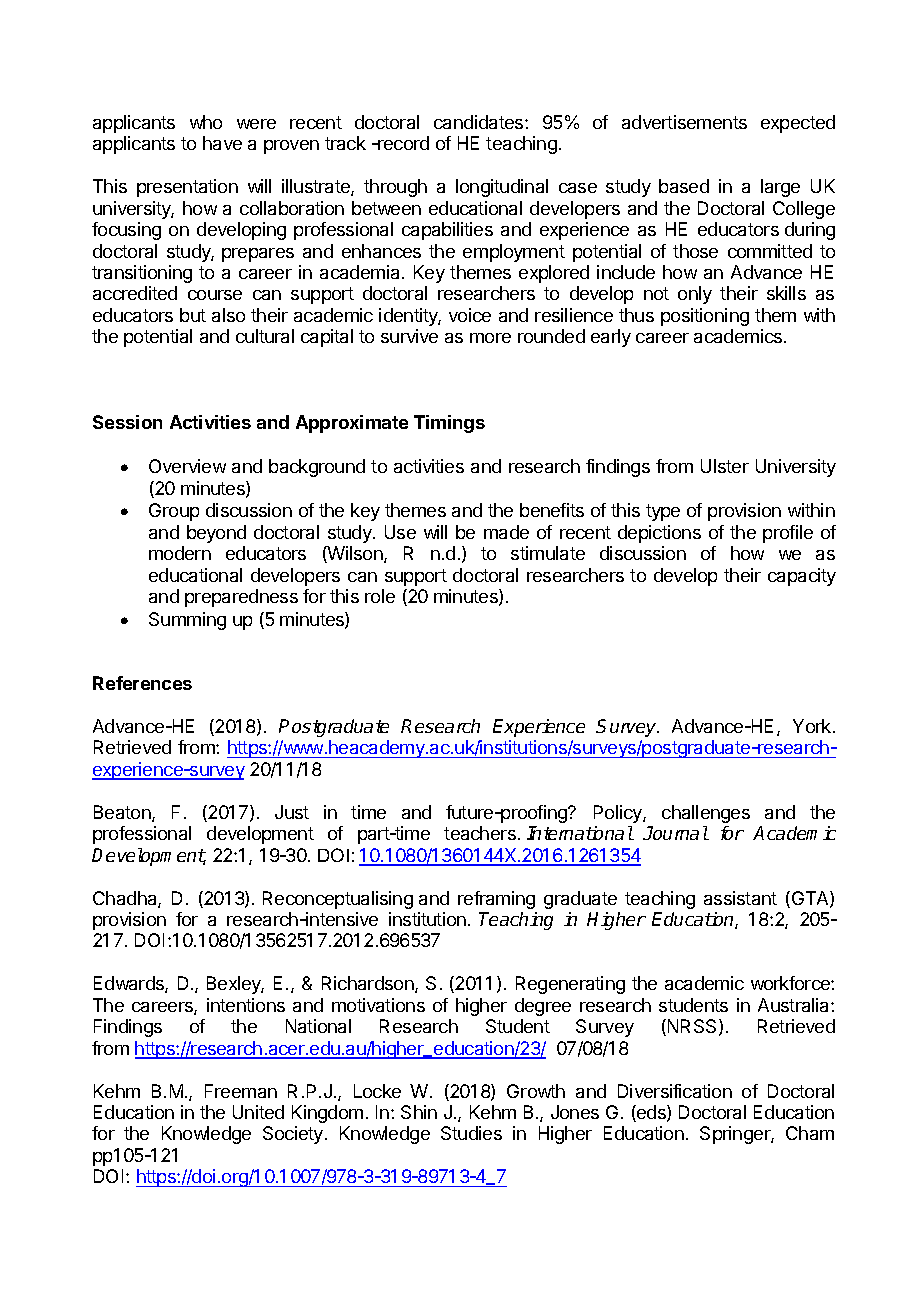 This screenshot has height=1308, width=924. Describe the element at coordinates (449, 424) in the screenshot. I see `Timings` at that location.
